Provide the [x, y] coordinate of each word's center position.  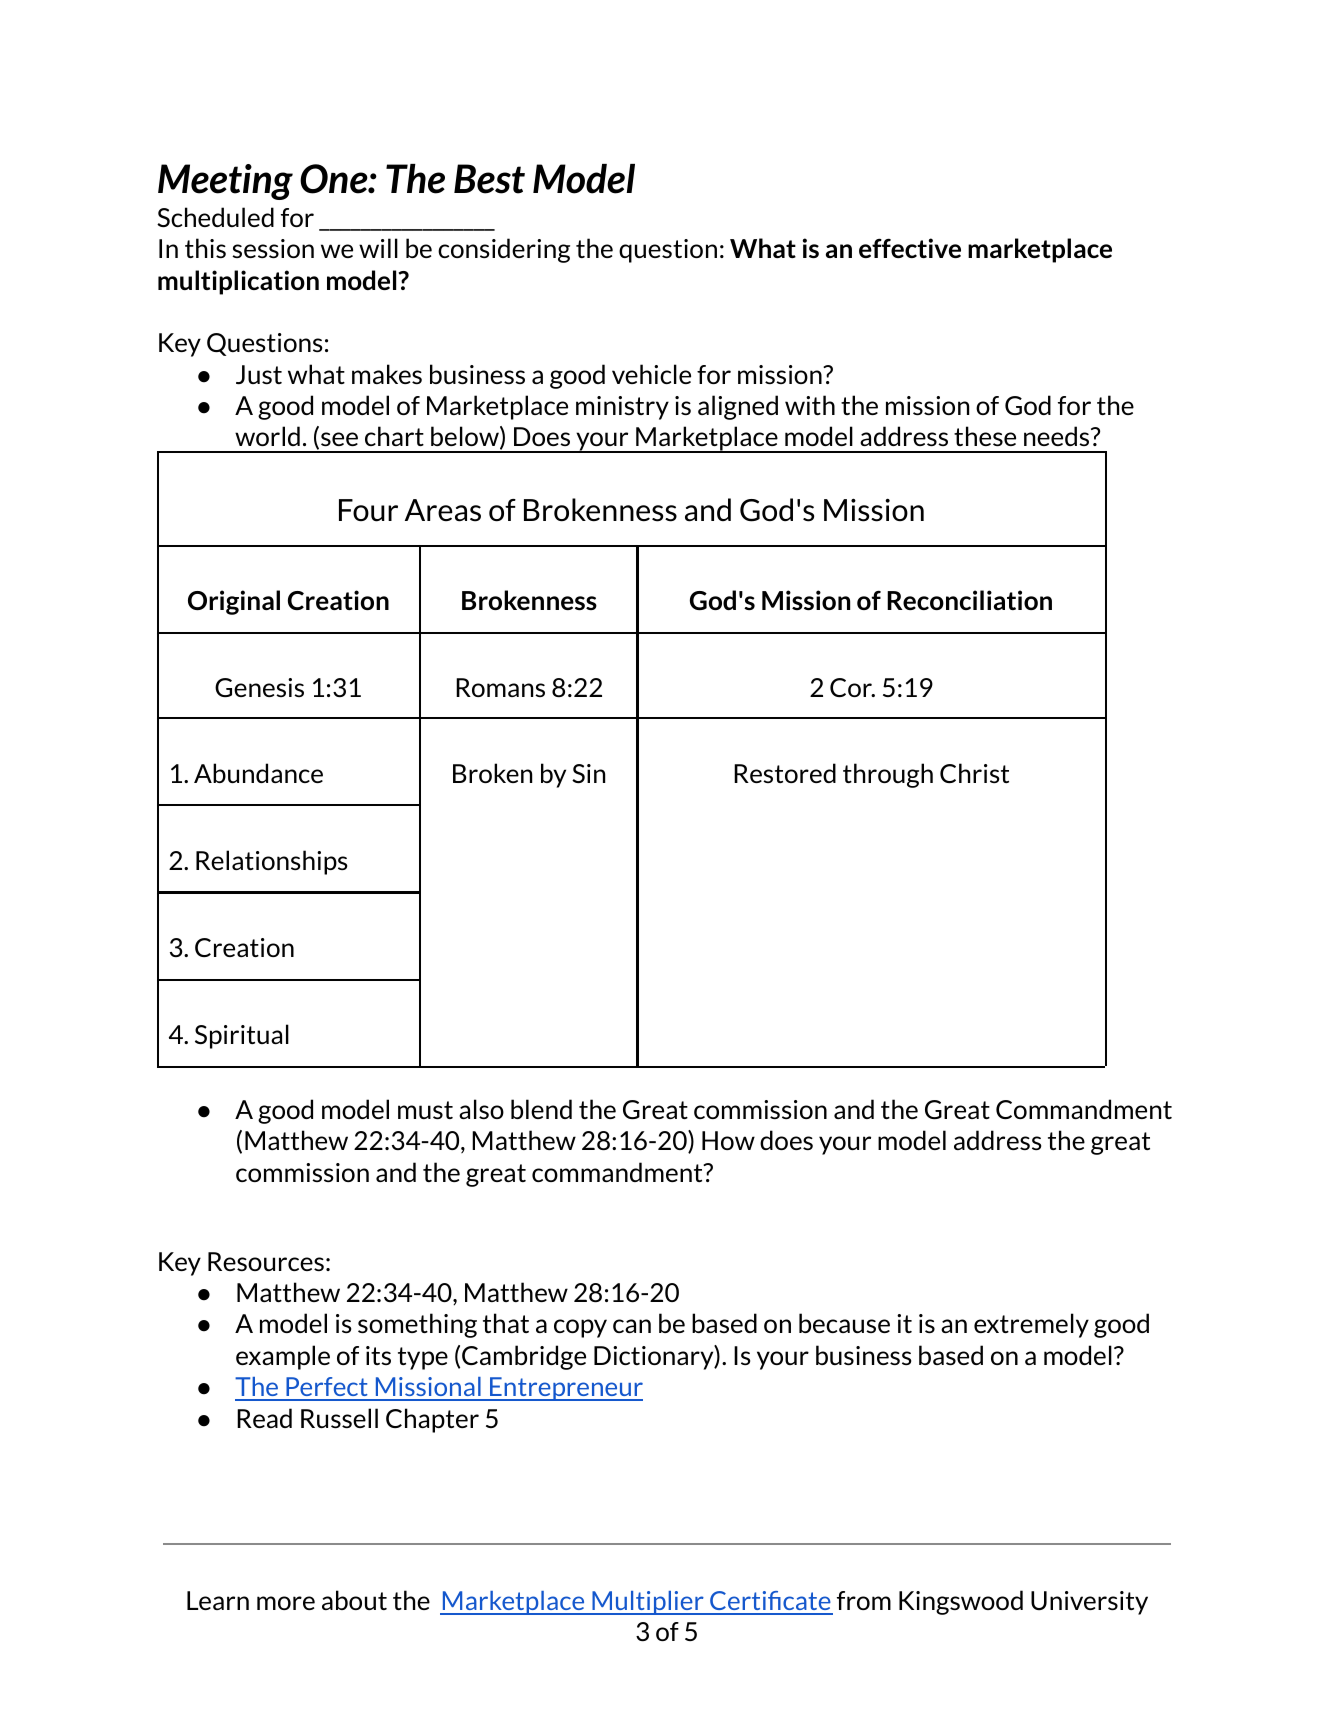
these [985, 436]
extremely [1031, 1325]
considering [504, 250]
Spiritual [242, 1036]
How [728, 1140]
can [632, 1326]
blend [541, 1109]
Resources [266, 1261]
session [273, 248]
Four [368, 510]
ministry [622, 408]
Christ [974, 773]
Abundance [258, 773]
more [286, 1603]
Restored [785, 773]
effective [910, 248]
